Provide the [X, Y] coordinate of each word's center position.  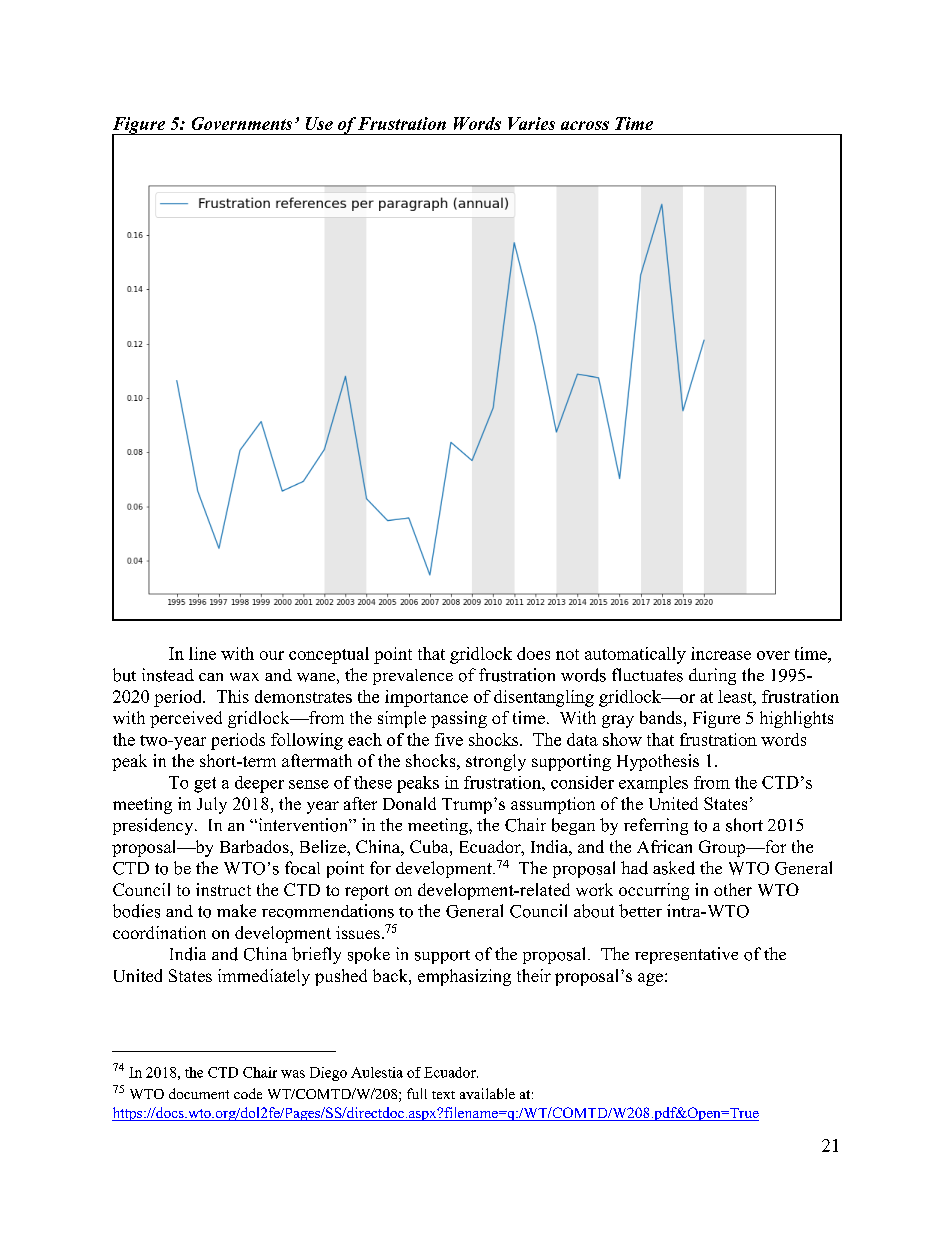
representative [686, 955]
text [443, 1095]
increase [721, 653]
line [202, 653]
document [199, 1093]
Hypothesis [658, 762]
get [205, 785]
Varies [531, 123]
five [449, 739]
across [585, 125]
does [533, 653]
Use [319, 123]
